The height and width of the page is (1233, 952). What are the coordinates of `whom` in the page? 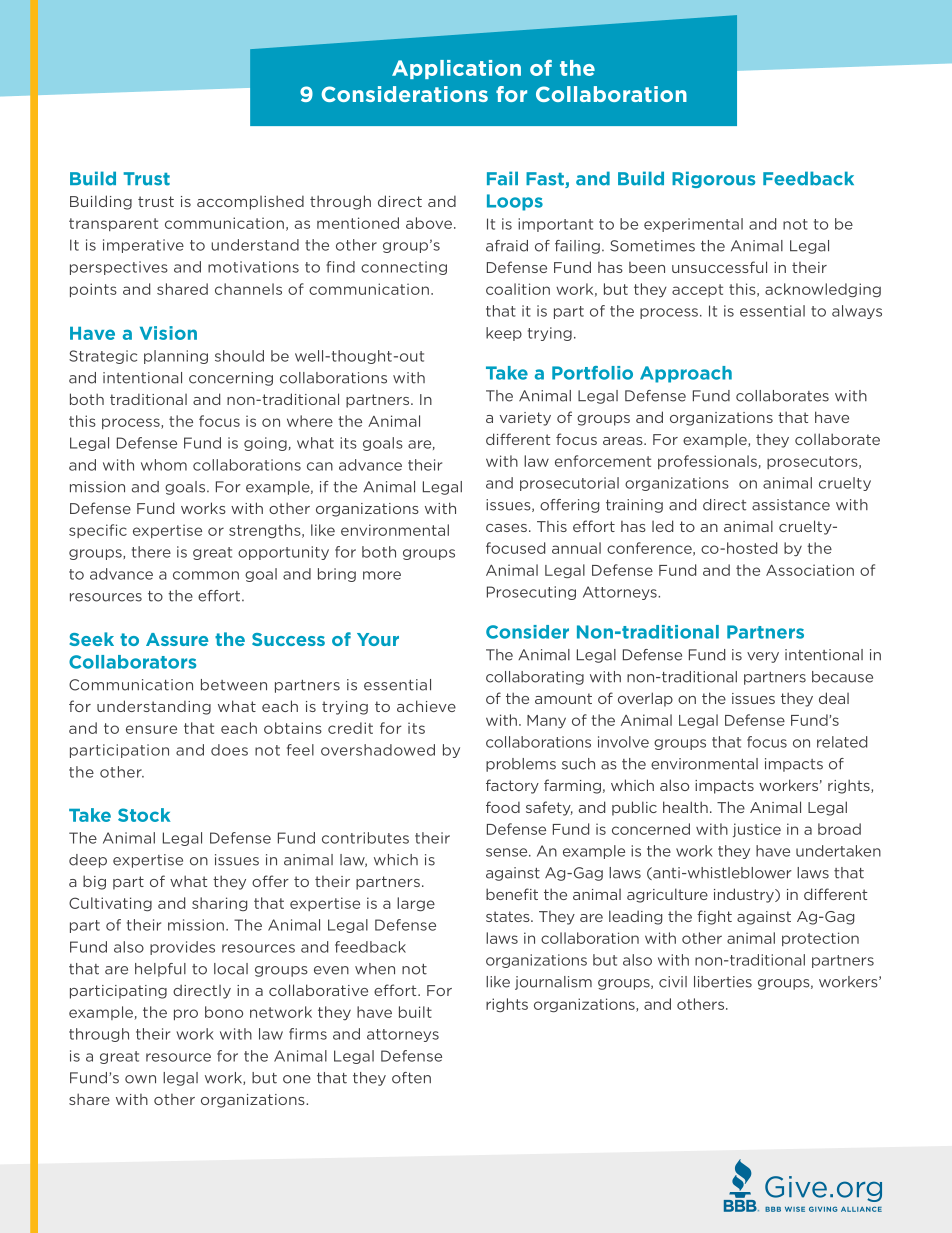 It's located at (164, 465).
